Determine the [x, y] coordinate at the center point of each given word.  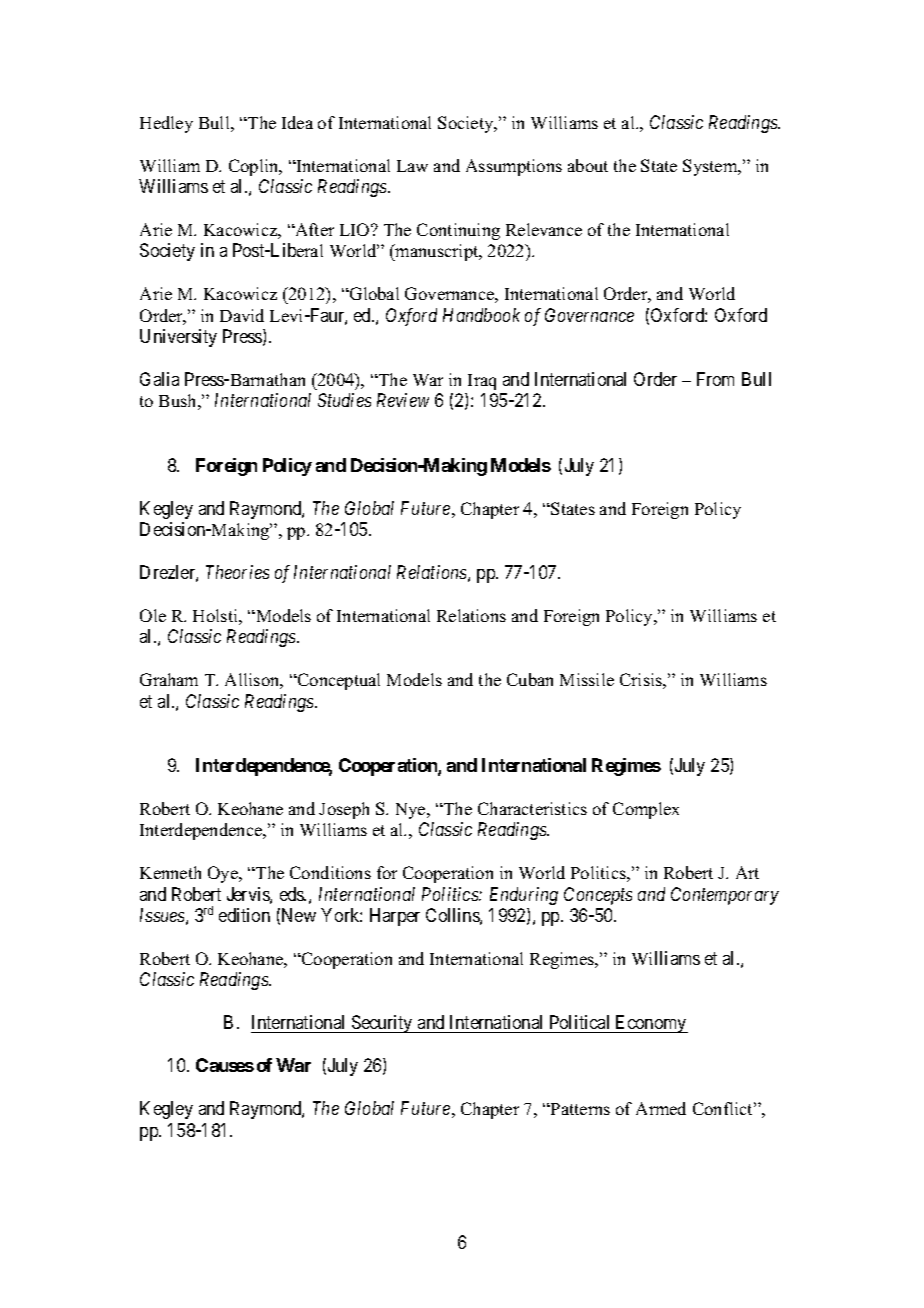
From [715, 379]
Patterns [579, 1109]
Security [382, 1024]
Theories [237, 572]
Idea [297, 122]
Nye [412, 811]
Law [412, 166]
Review [403, 400]
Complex [646, 810]
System [711, 167]
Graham [169, 679]
